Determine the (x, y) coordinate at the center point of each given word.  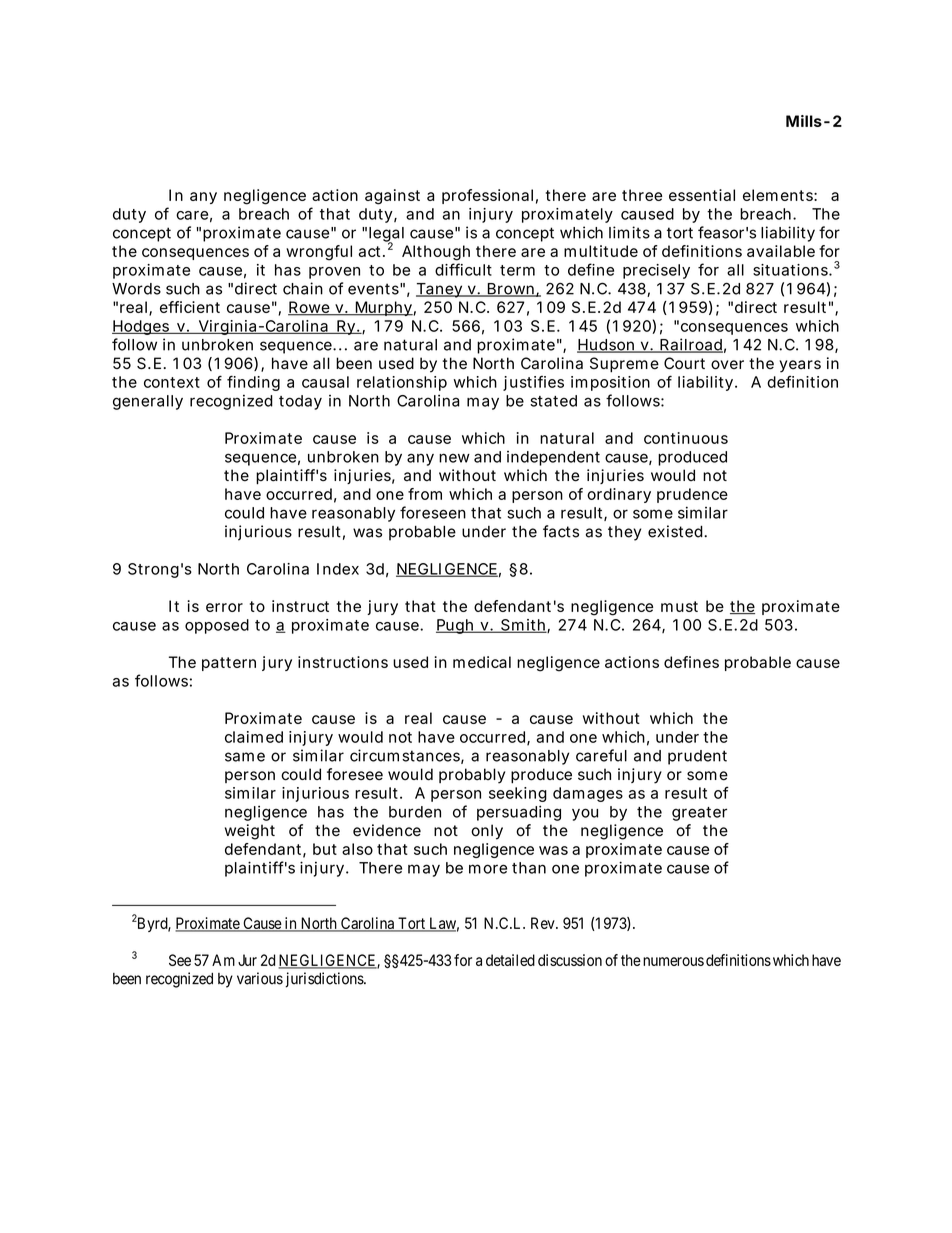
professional (487, 196)
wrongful (319, 253)
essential (702, 195)
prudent (697, 757)
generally (148, 402)
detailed (510, 960)
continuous (686, 438)
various (260, 978)
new (454, 458)
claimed (254, 737)
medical (482, 662)
